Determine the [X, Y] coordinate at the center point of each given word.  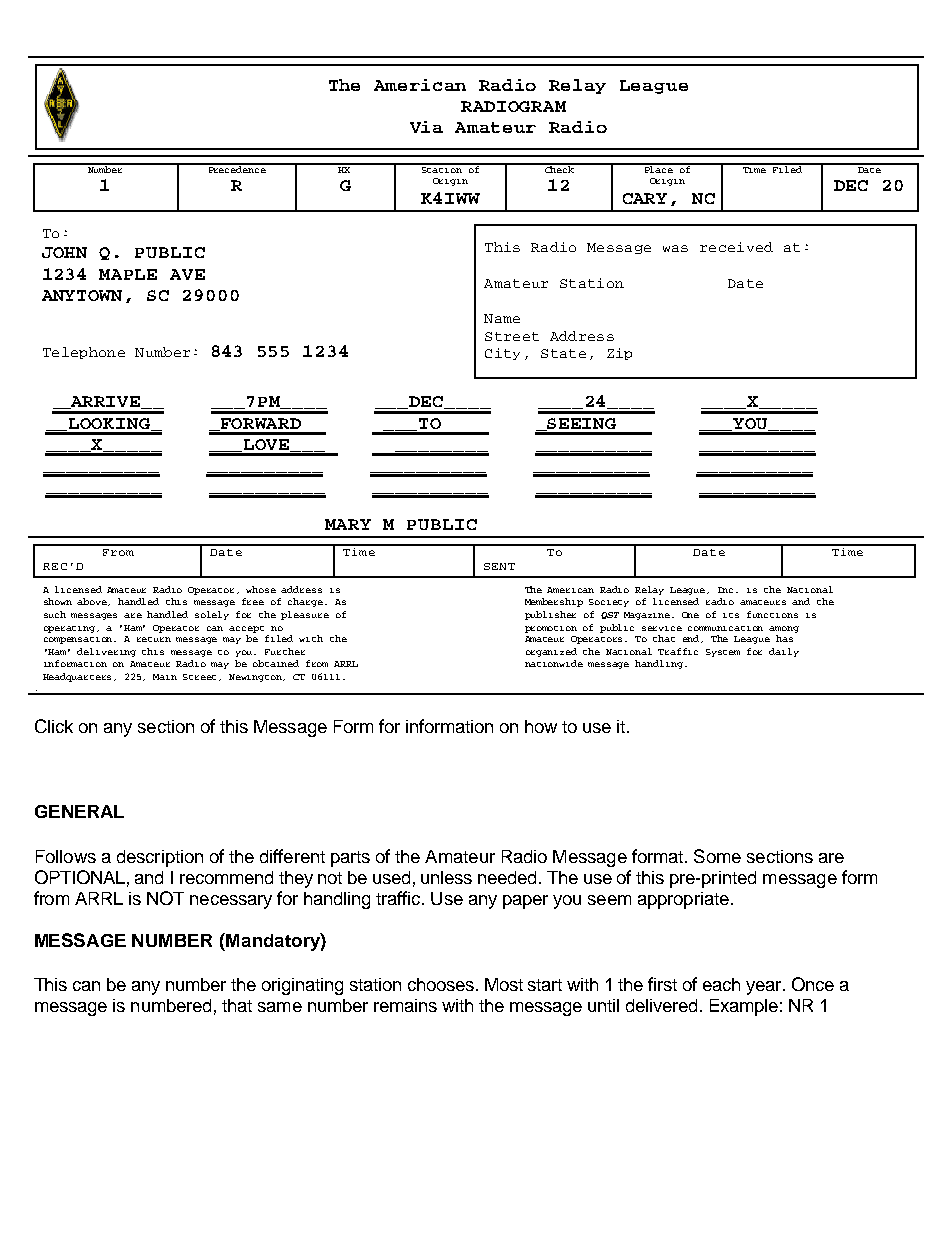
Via [426, 127]
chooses [442, 984]
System [723, 653]
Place [658, 168]
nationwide [554, 663]
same [280, 1007]
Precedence [237, 168]
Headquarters [79, 677]
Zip [619, 354]
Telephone [84, 353]
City [502, 354]
